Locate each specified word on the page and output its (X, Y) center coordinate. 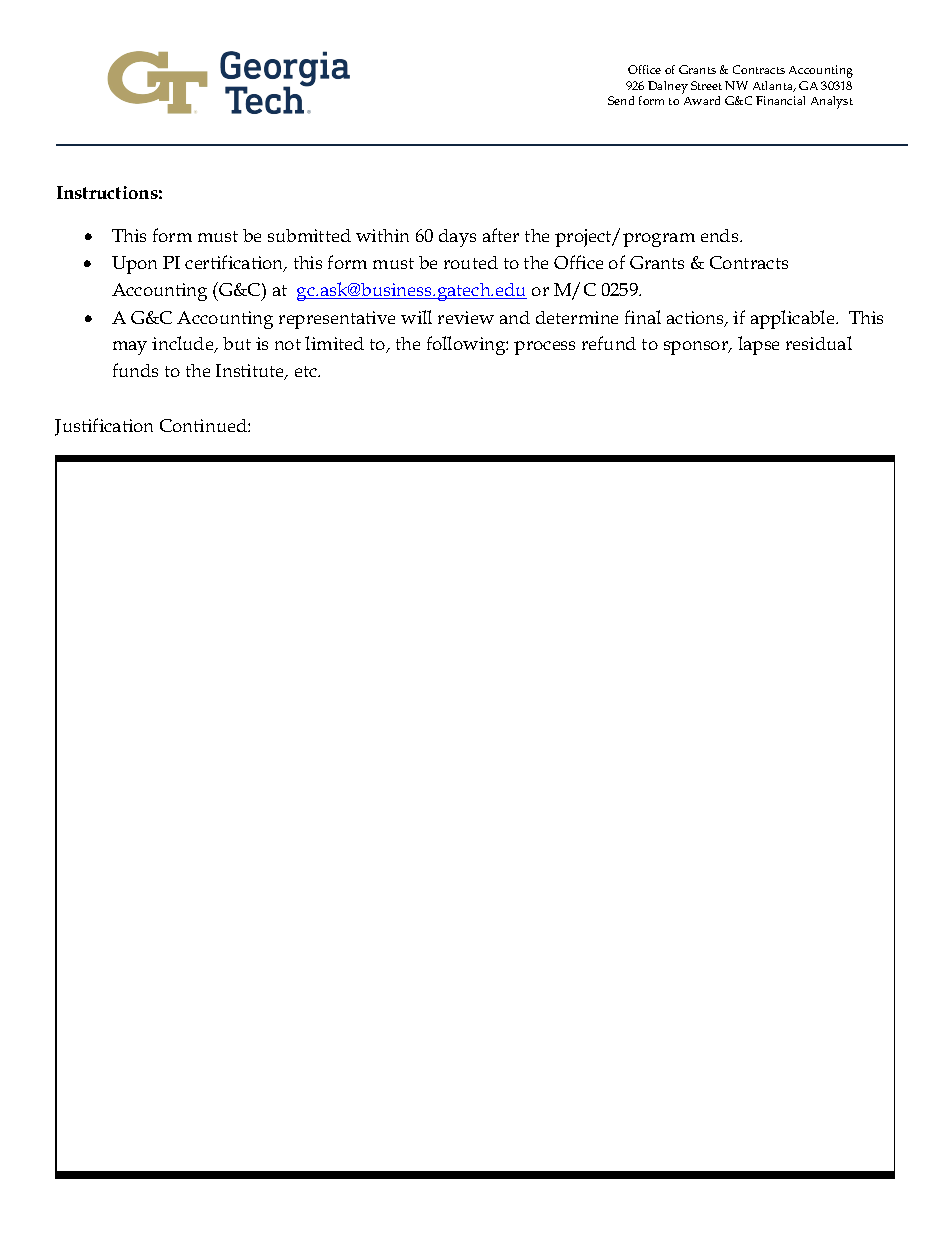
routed (471, 262)
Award (702, 100)
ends (721, 235)
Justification (104, 427)
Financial (780, 100)
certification (235, 263)
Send (621, 100)
